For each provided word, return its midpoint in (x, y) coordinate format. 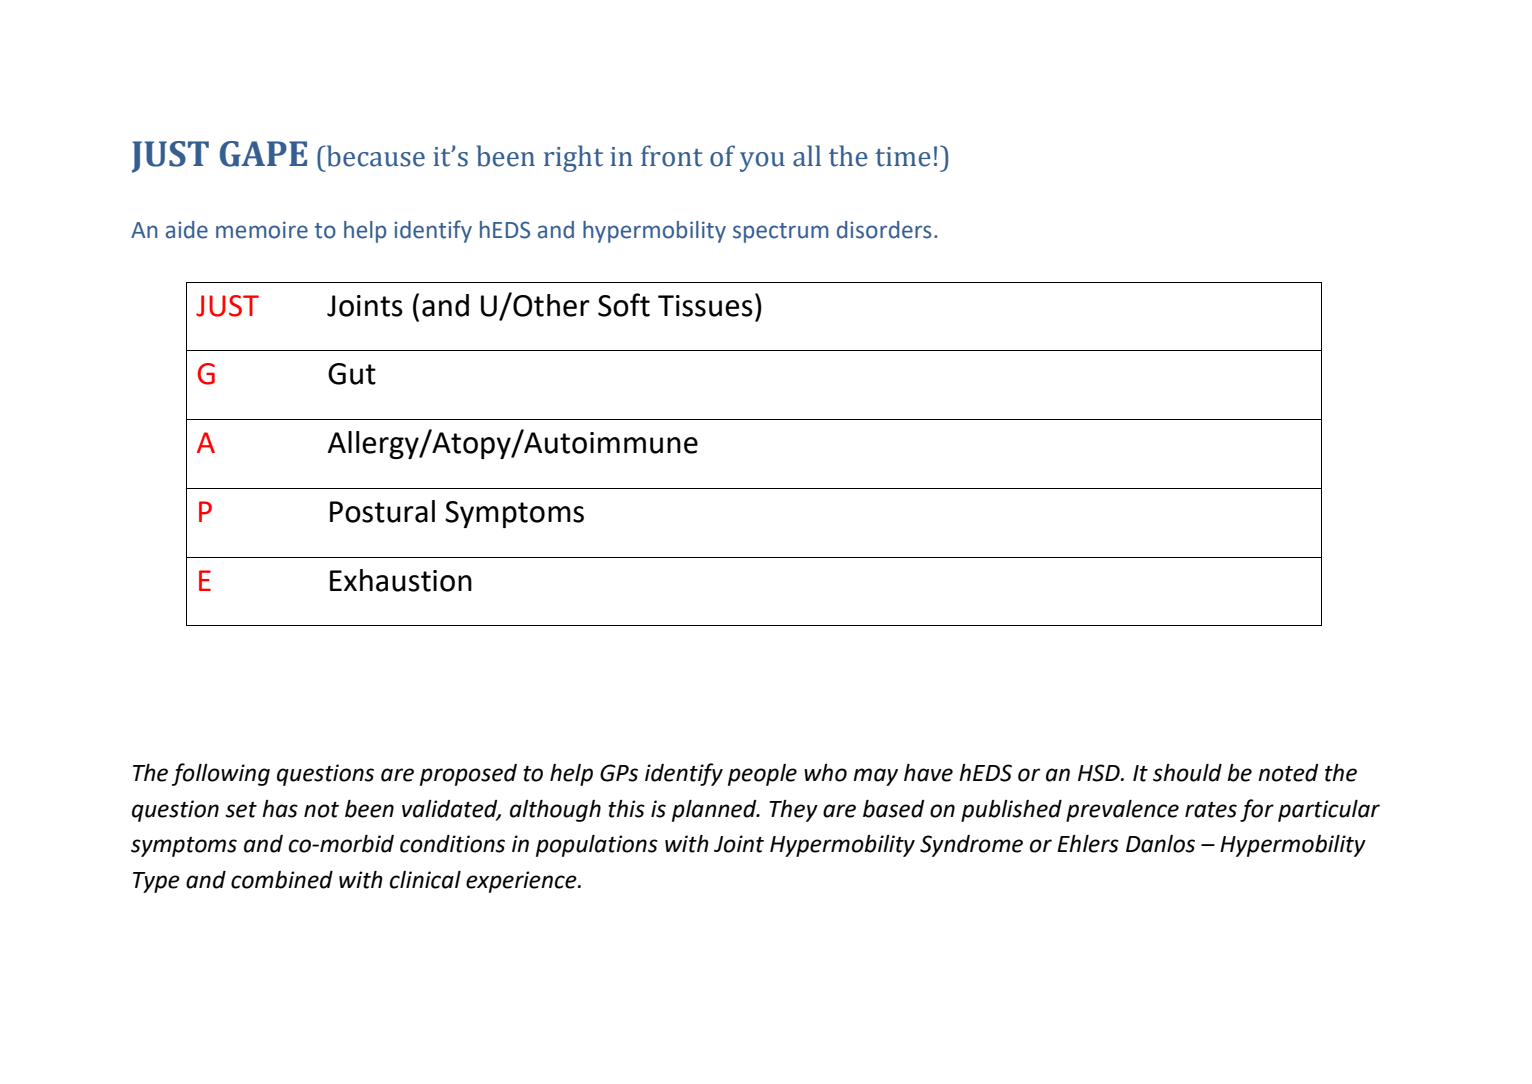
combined (282, 880)
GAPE (263, 154)
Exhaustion (401, 580)
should (1187, 773)
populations (597, 846)
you (762, 162)
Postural (382, 511)
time (903, 157)
